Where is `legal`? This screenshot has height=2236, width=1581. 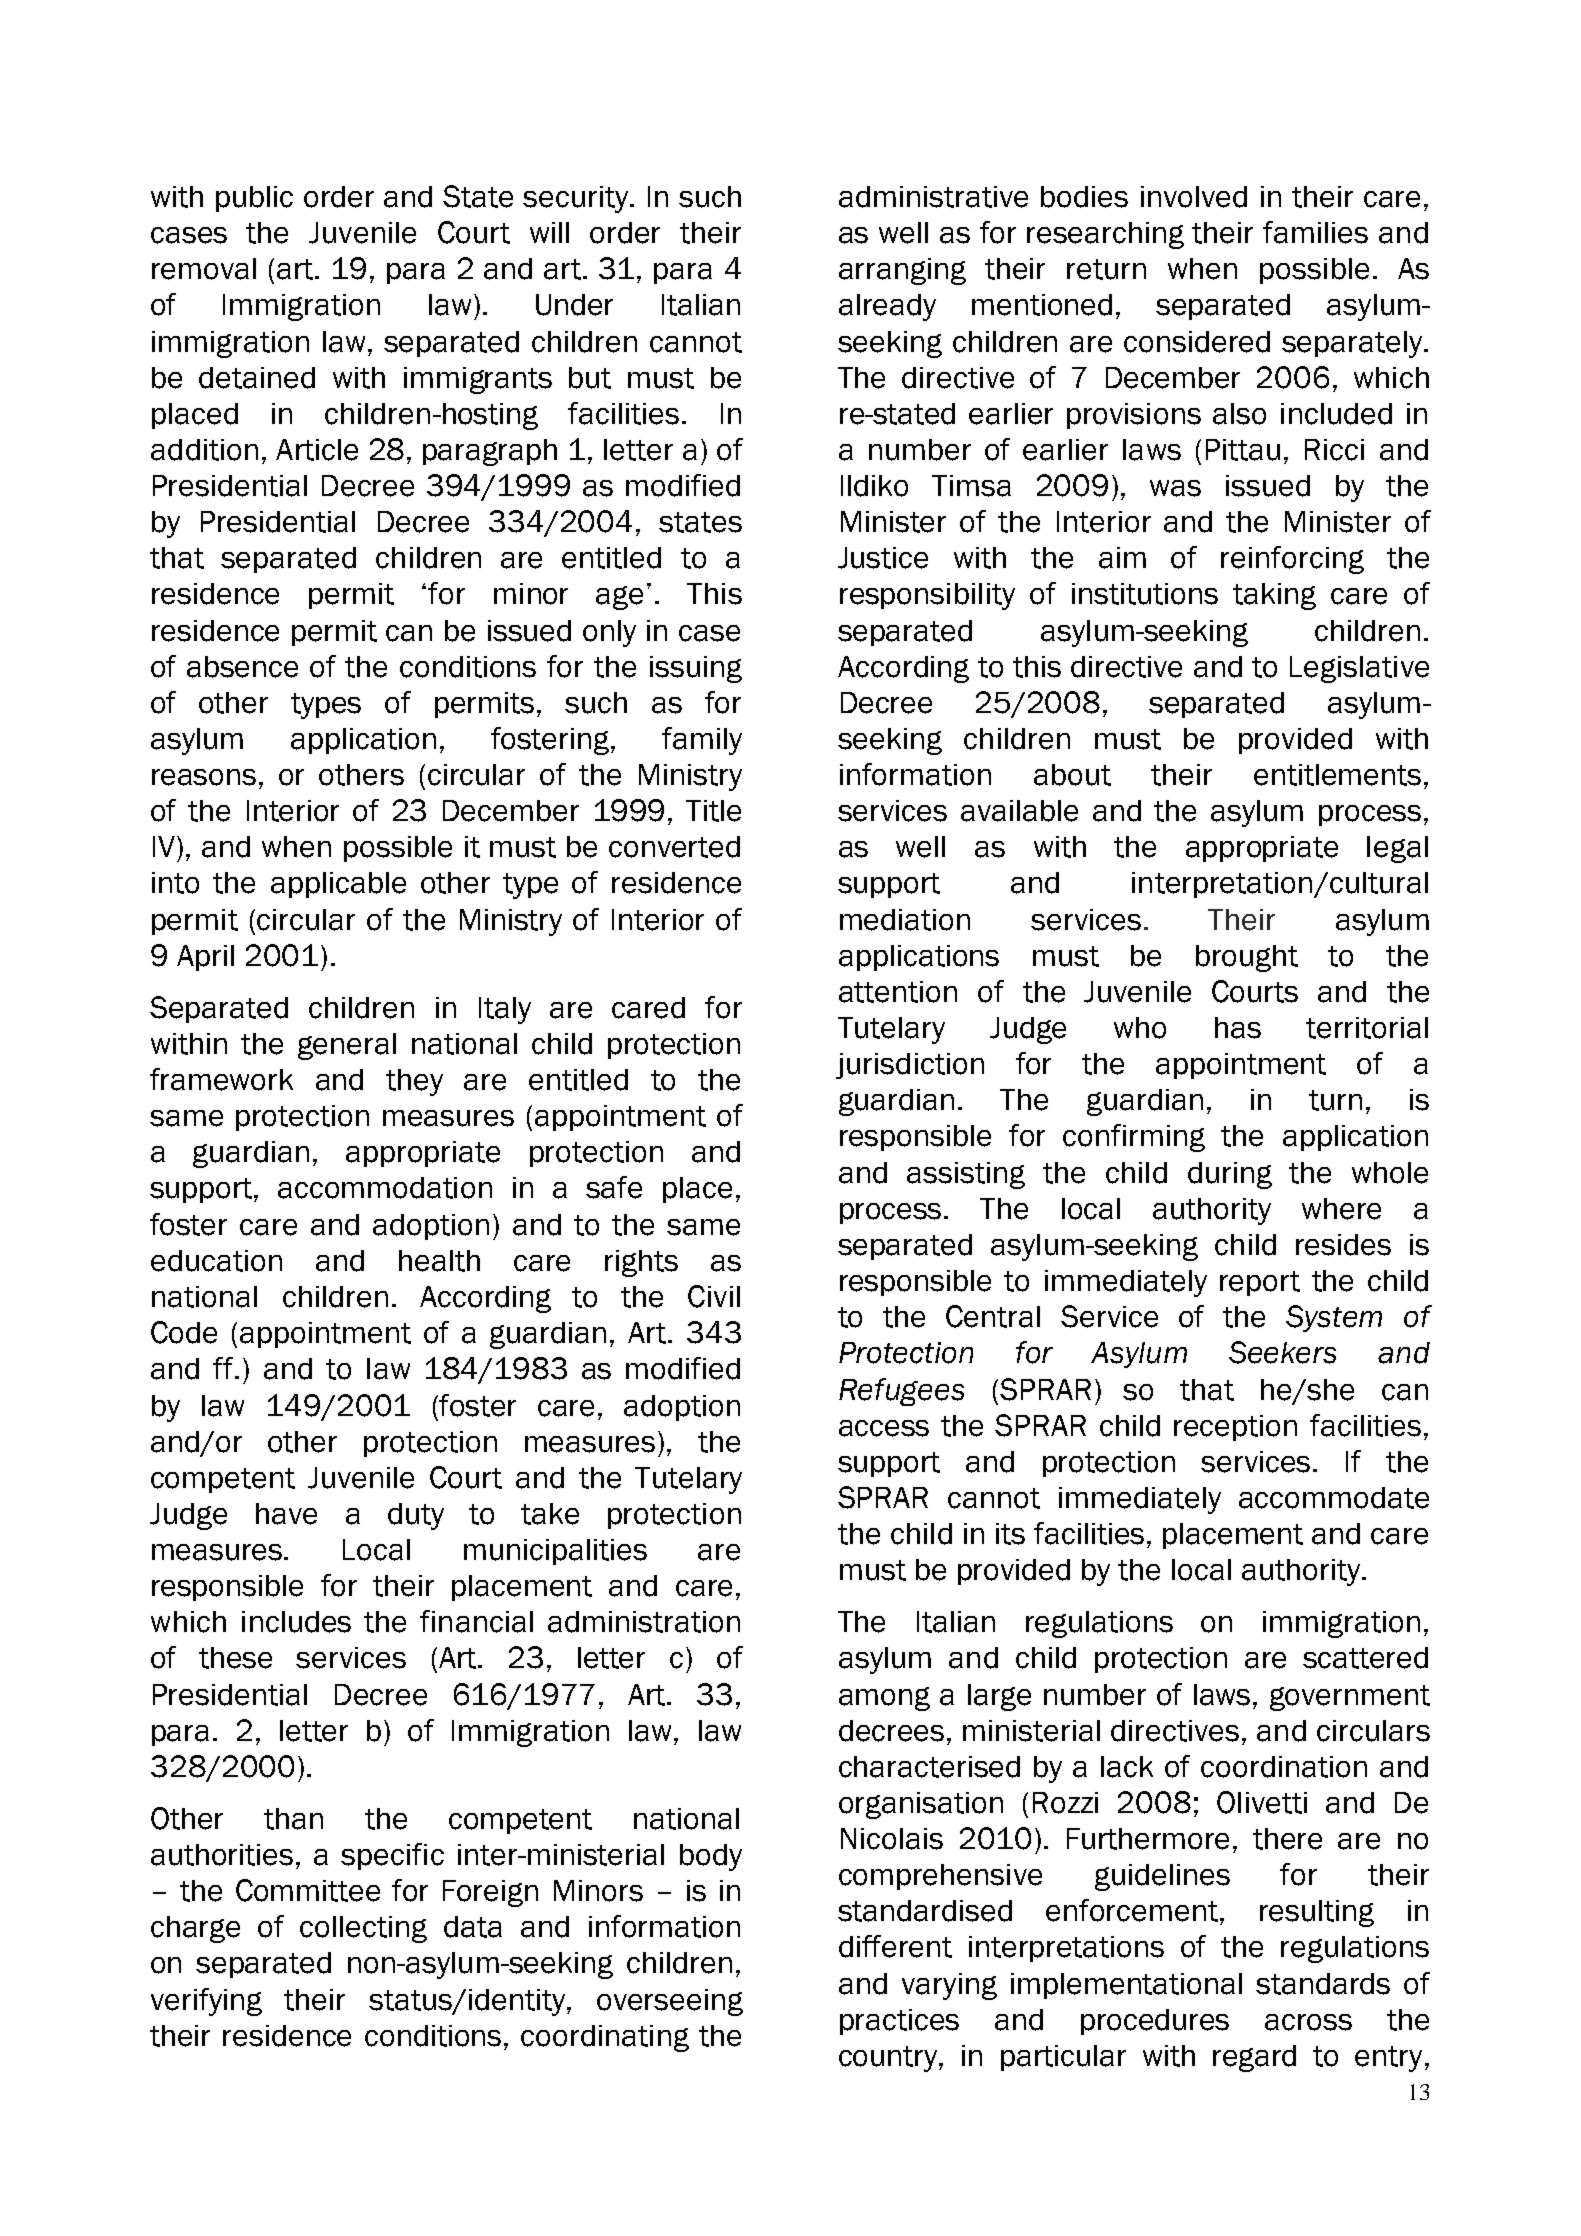
legal is located at coordinates (1397, 849).
